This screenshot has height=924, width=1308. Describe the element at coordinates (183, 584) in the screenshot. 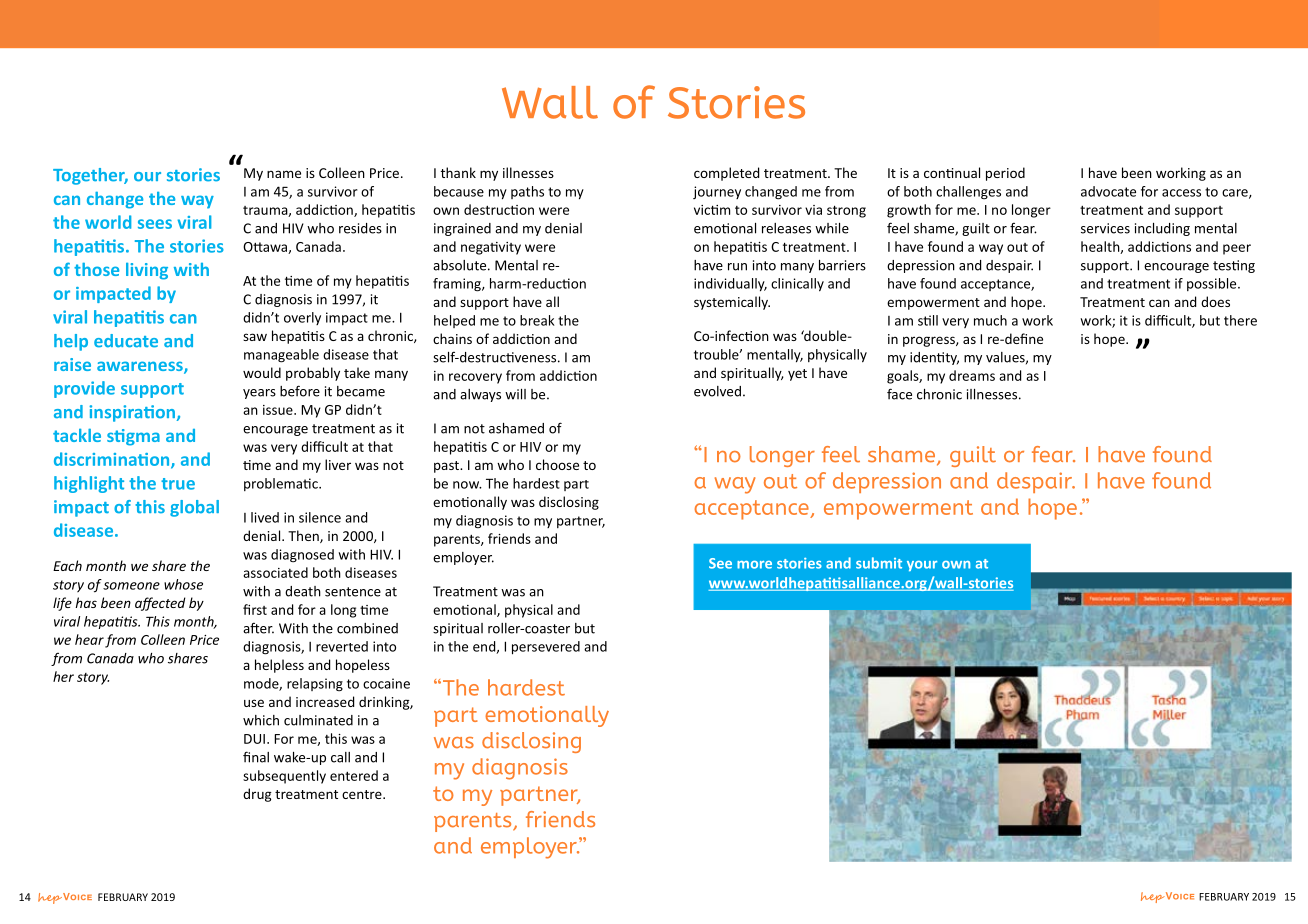

I see `whose` at that location.
